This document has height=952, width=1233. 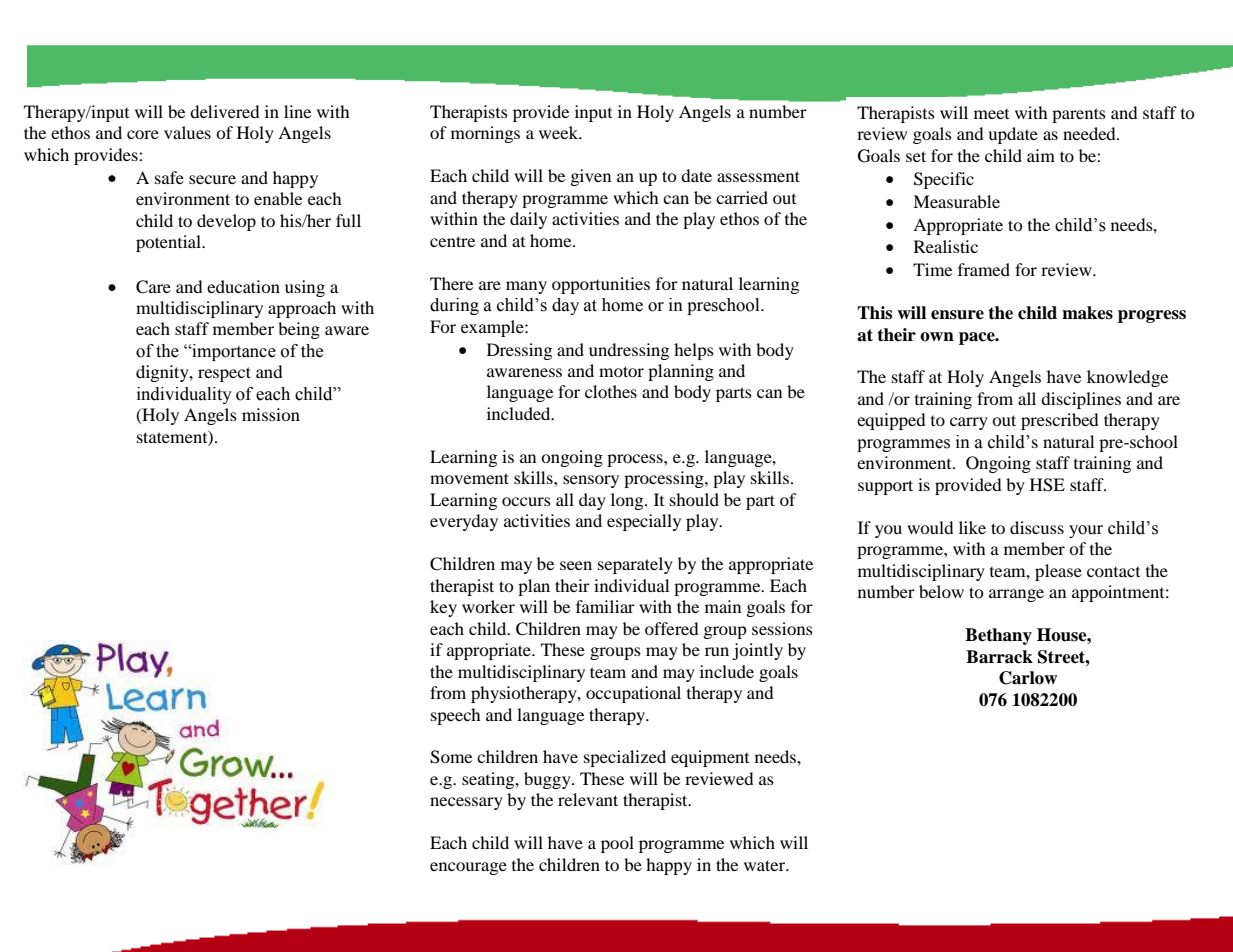 I want to click on motor, so click(x=621, y=371).
